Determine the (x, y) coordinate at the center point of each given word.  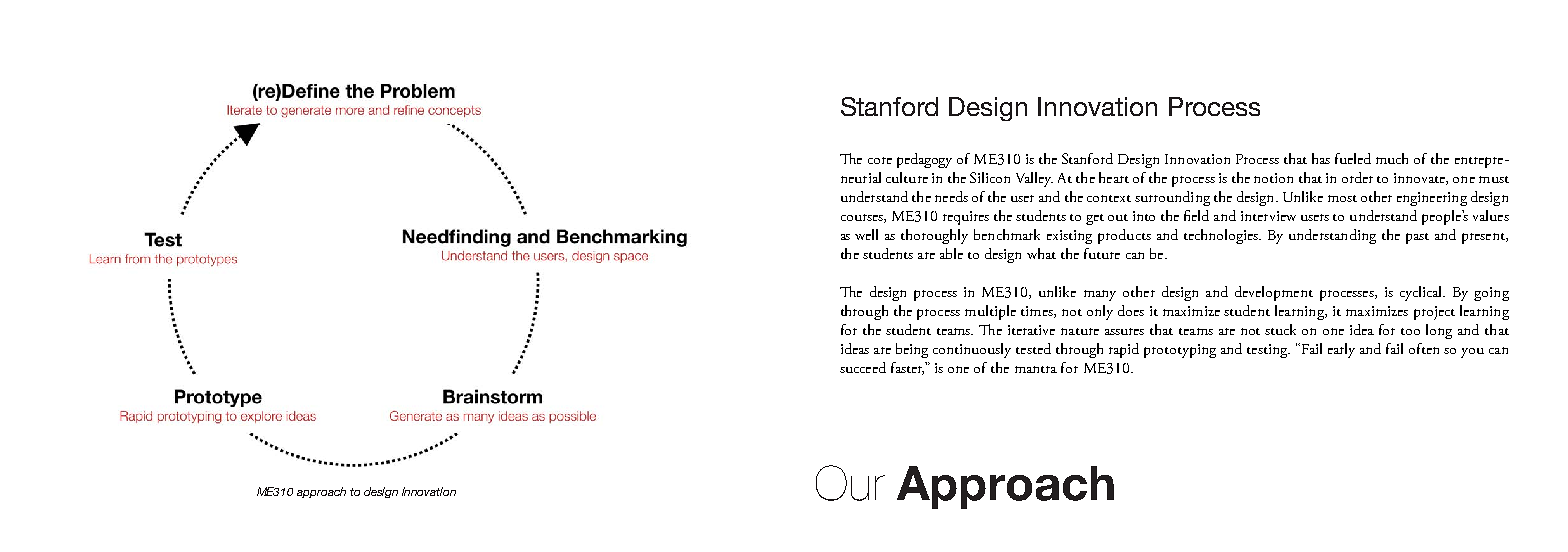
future (1102, 253)
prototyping (1180, 351)
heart (1114, 177)
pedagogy (924, 160)
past (1417, 238)
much (1392, 158)
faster (907, 368)
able (951, 253)
